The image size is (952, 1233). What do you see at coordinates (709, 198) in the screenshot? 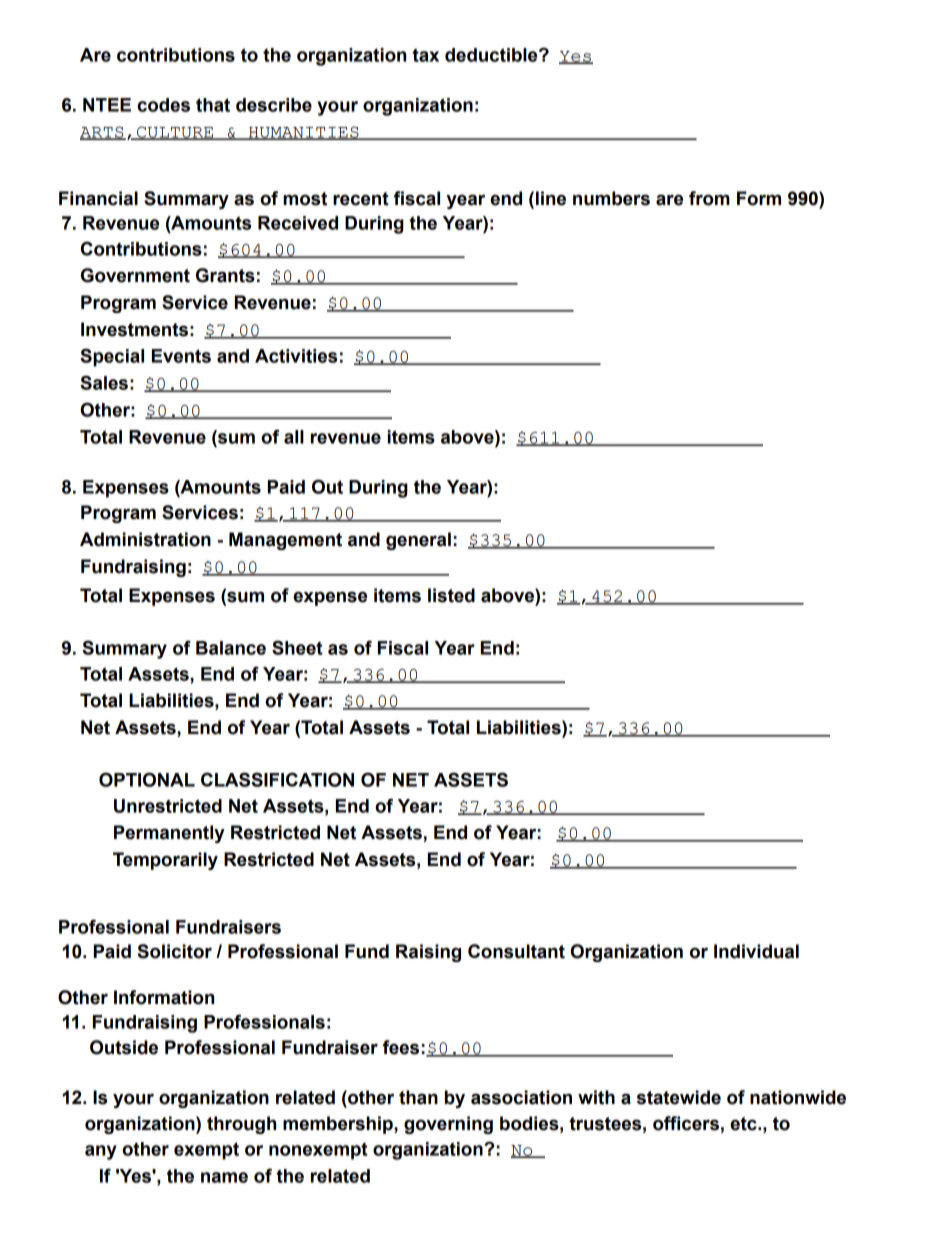
I see `from` at bounding box center [709, 198].
